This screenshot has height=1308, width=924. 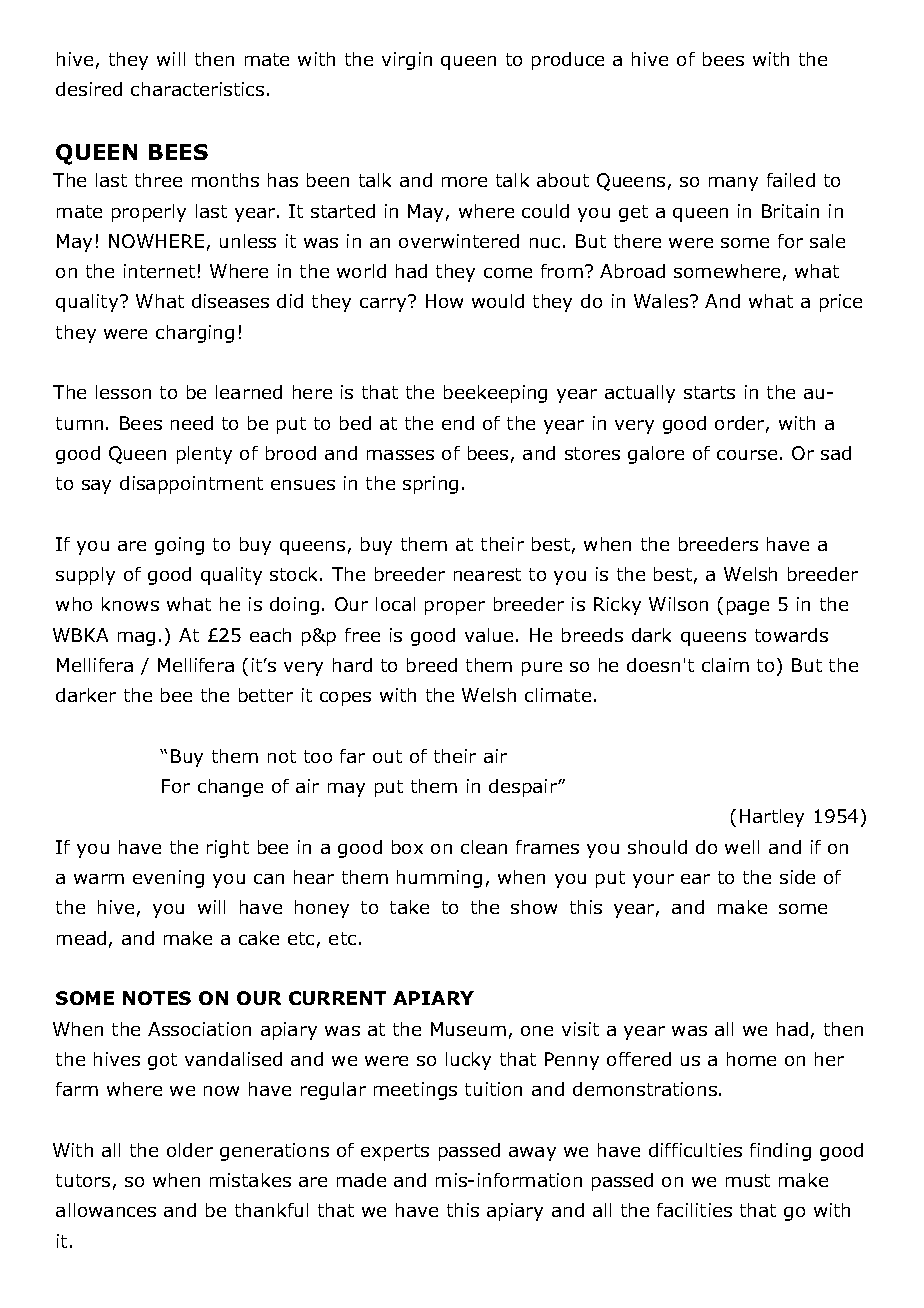 What do you see at coordinates (709, 392) in the screenshot?
I see `starts` at bounding box center [709, 392].
